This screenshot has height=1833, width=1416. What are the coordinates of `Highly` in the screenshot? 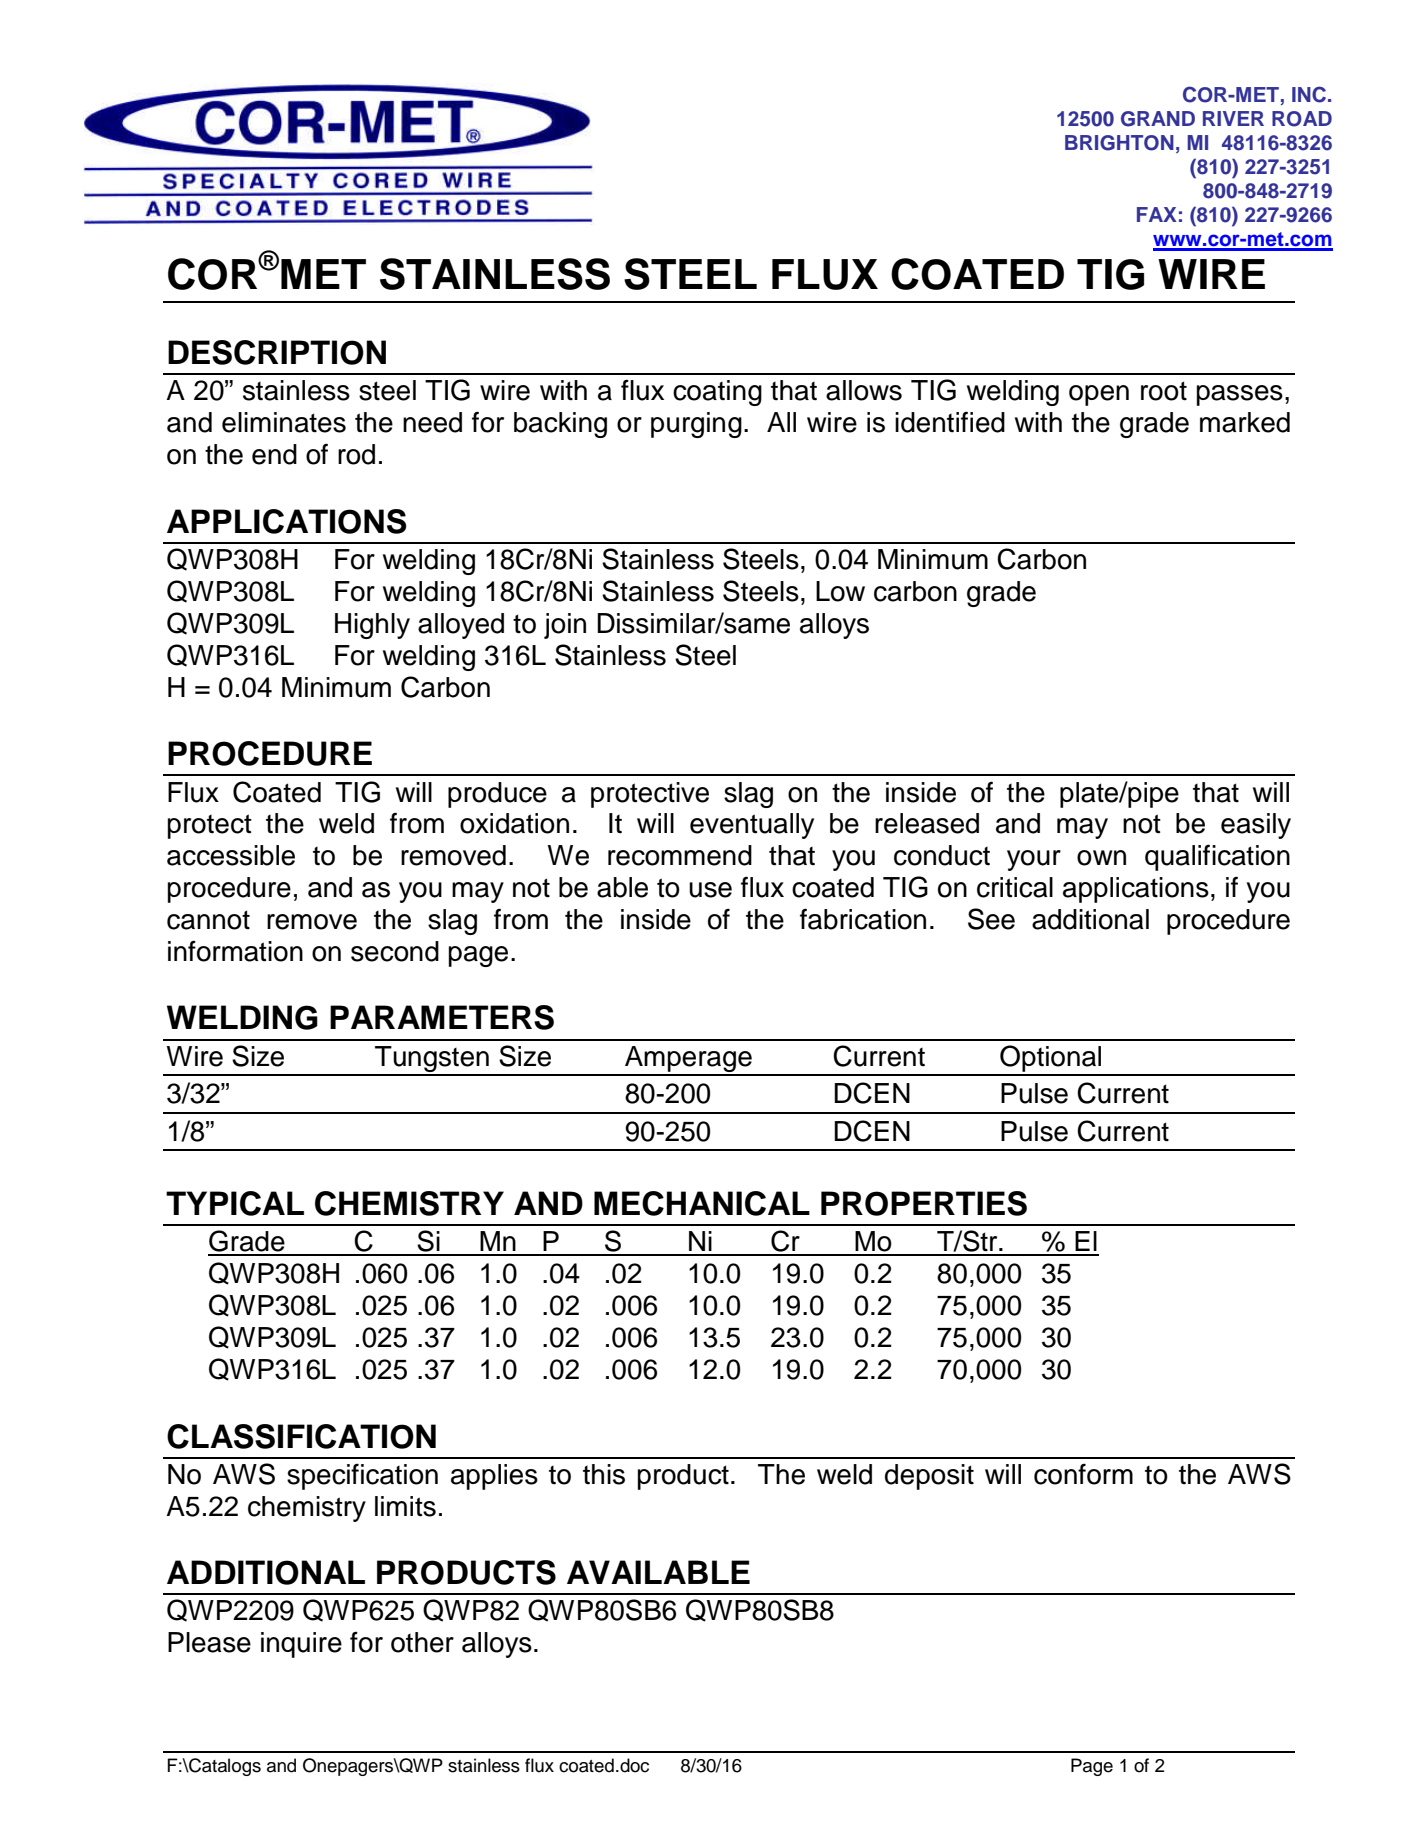 It's located at (372, 626).
